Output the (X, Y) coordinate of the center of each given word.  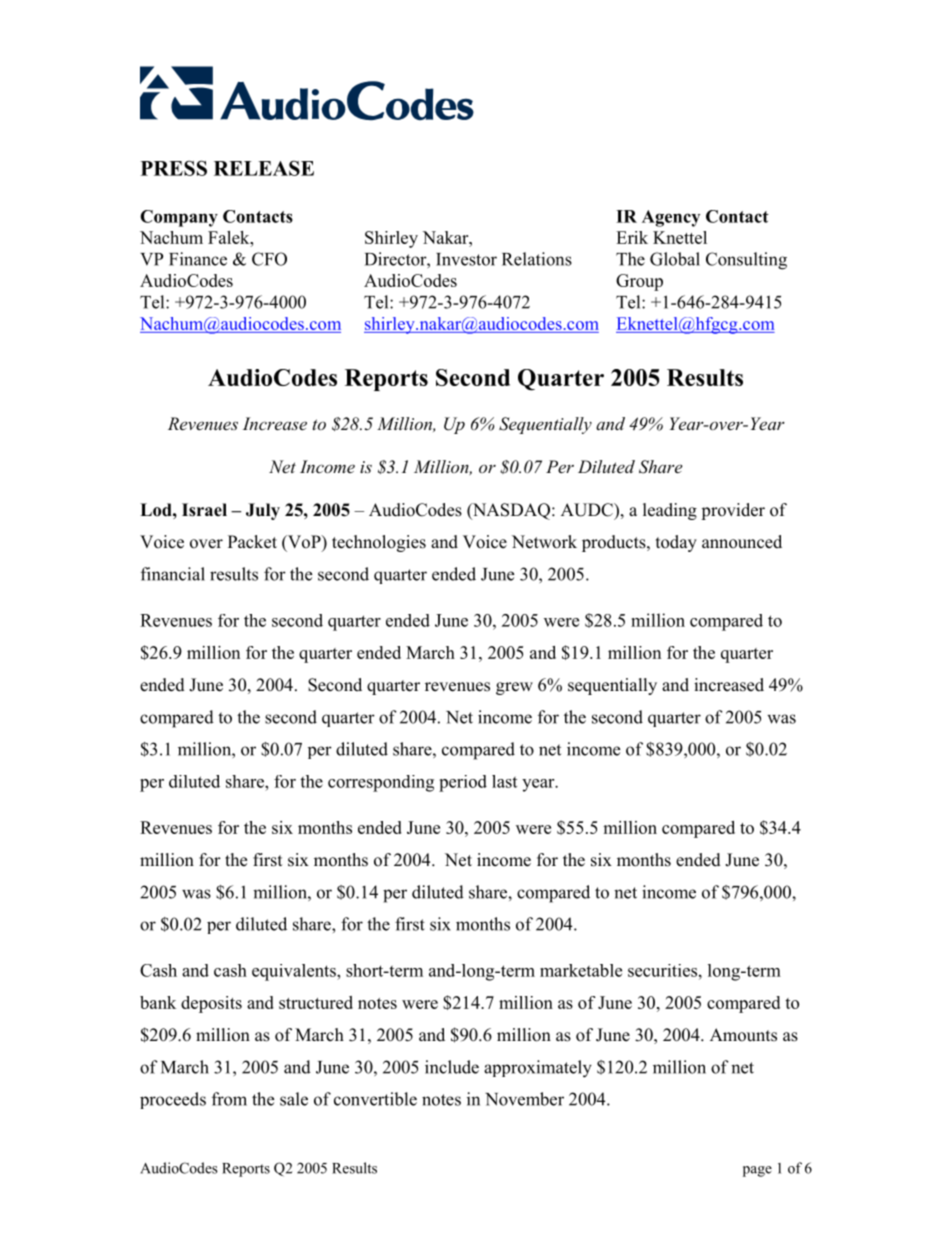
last (504, 781)
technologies (379, 543)
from (229, 1099)
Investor (466, 259)
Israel (204, 510)
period (463, 783)
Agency (671, 218)
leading (670, 511)
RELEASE (264, 168)
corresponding (381, 783)
